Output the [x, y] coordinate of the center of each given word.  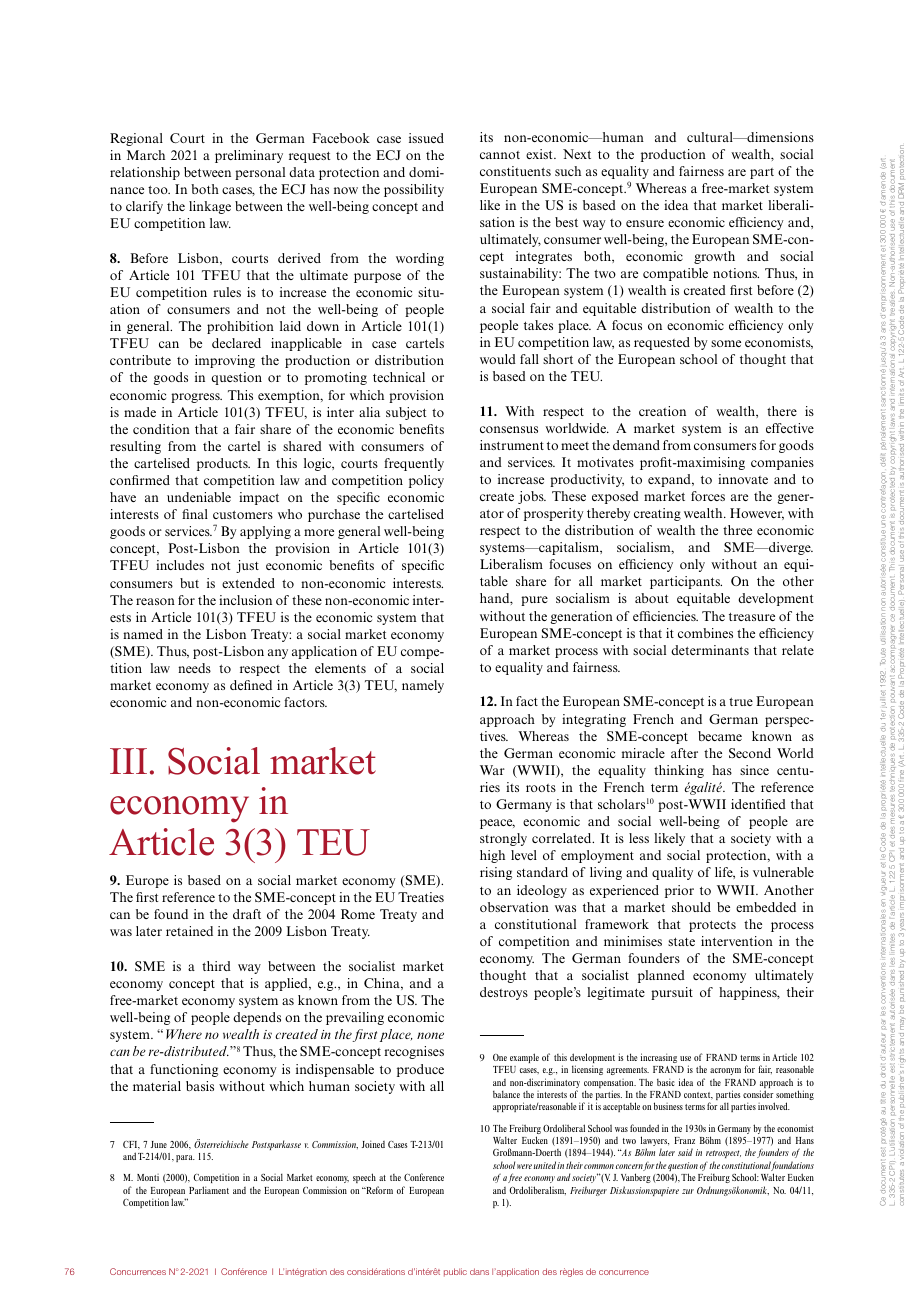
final [195, 514]
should [691, 907]
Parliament [209, 1190]
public [455, 1272]
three [737, 530]
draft [247, 914]
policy [426, 481]
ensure [645, 223]
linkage [210, 207]
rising [496, 873]
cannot [500, 155]
